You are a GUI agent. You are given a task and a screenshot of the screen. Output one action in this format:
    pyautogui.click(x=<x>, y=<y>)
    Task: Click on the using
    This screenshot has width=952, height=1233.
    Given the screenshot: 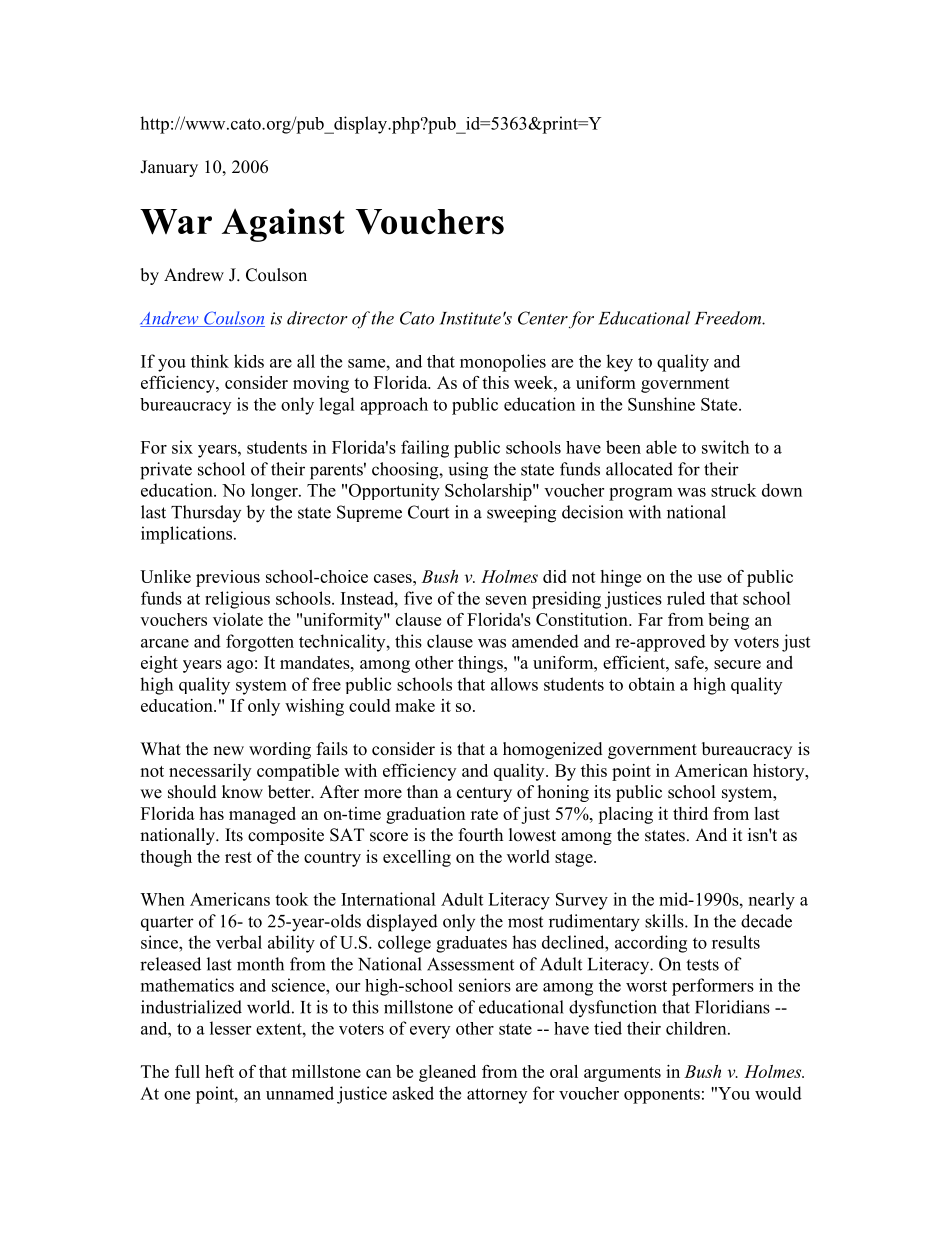 What is the action you would take?
    pyautogui.click(x=468, y=471)
